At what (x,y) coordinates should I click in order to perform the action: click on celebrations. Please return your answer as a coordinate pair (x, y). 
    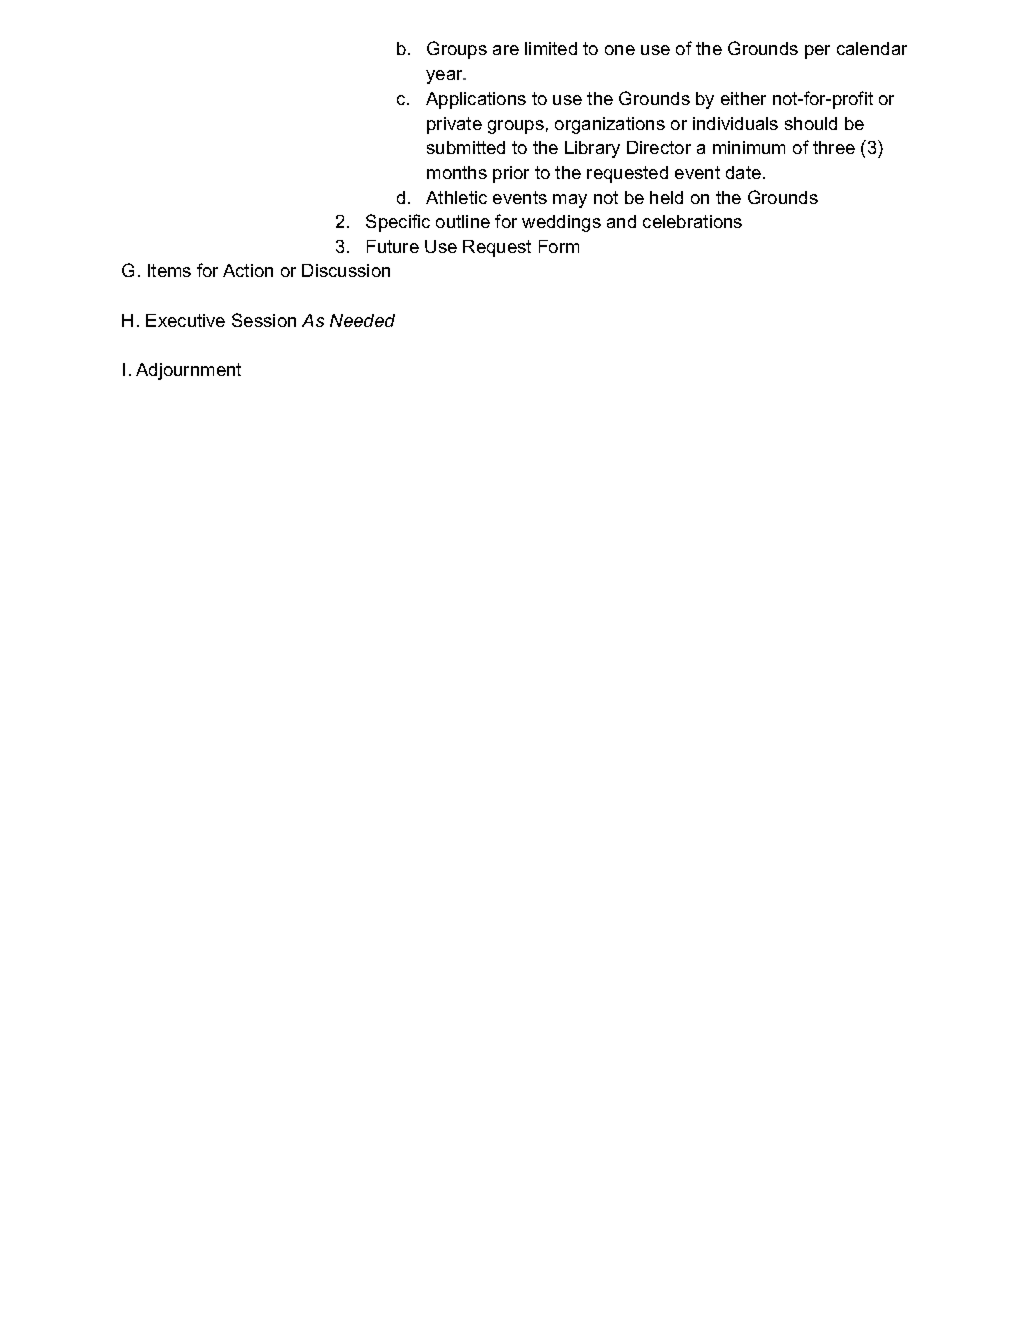
    Looking at the image, I should click on (692, 221).
